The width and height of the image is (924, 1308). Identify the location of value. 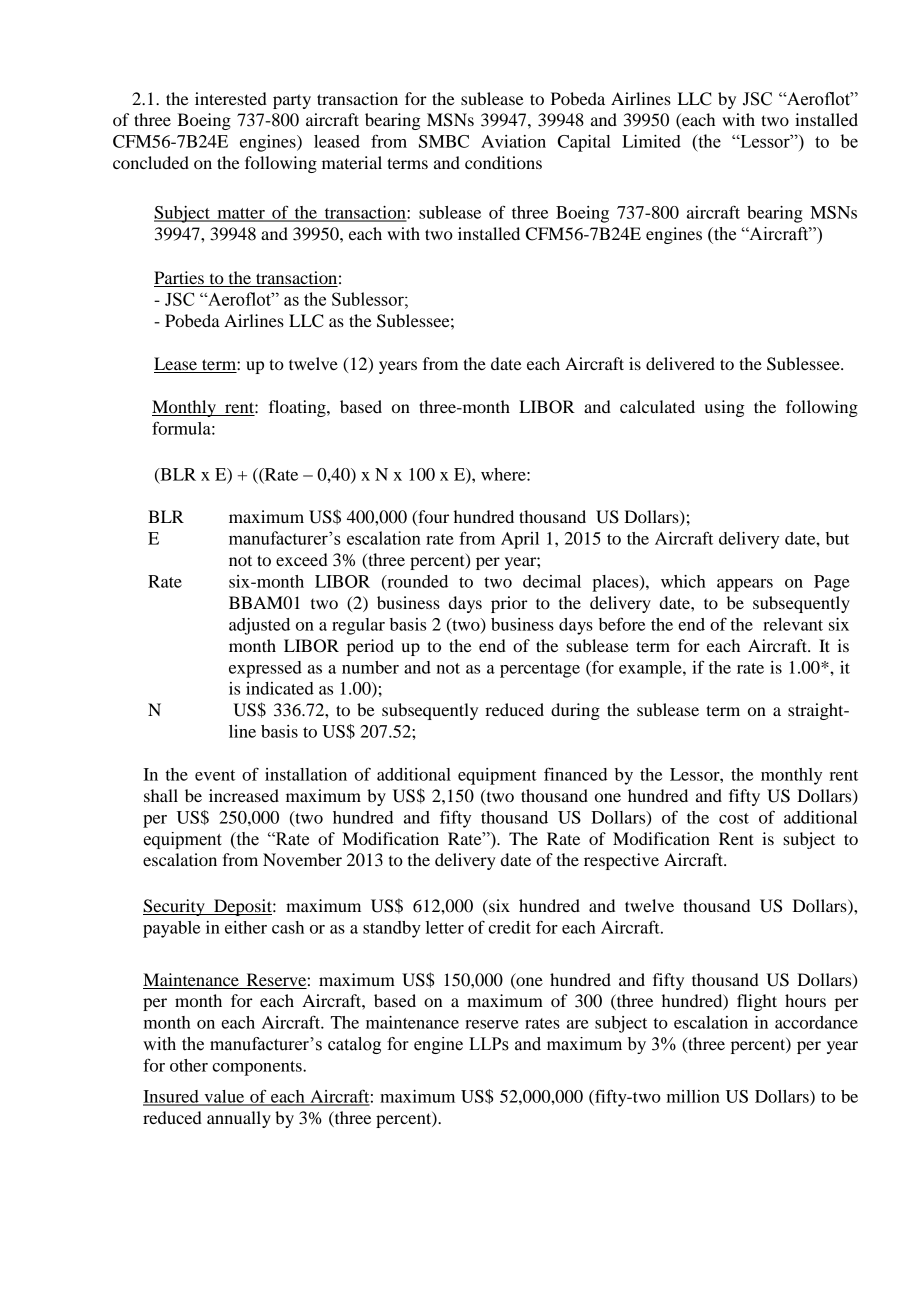
(224, 1097).
